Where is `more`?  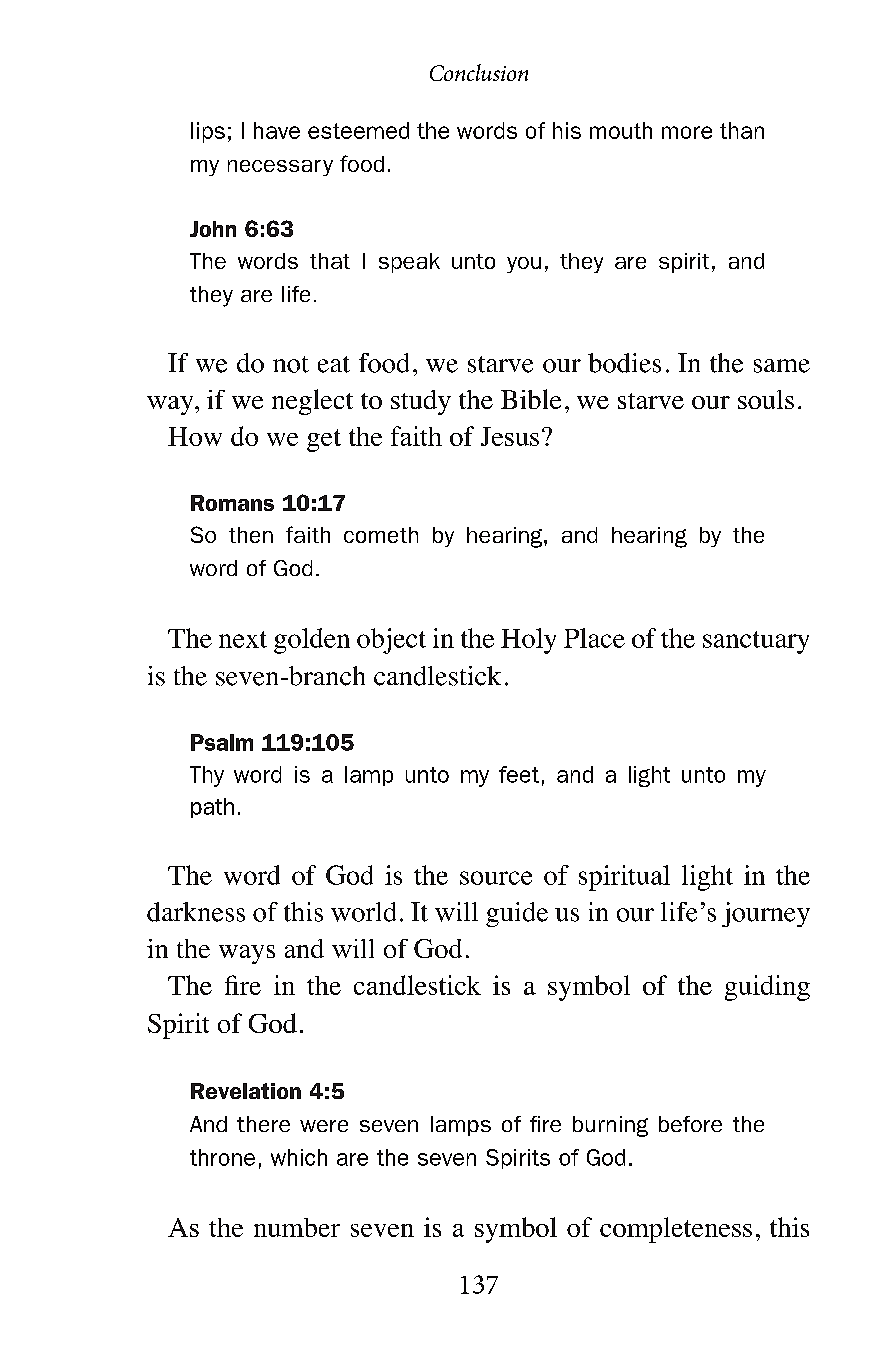 more is located at coordinates (687, 132).
